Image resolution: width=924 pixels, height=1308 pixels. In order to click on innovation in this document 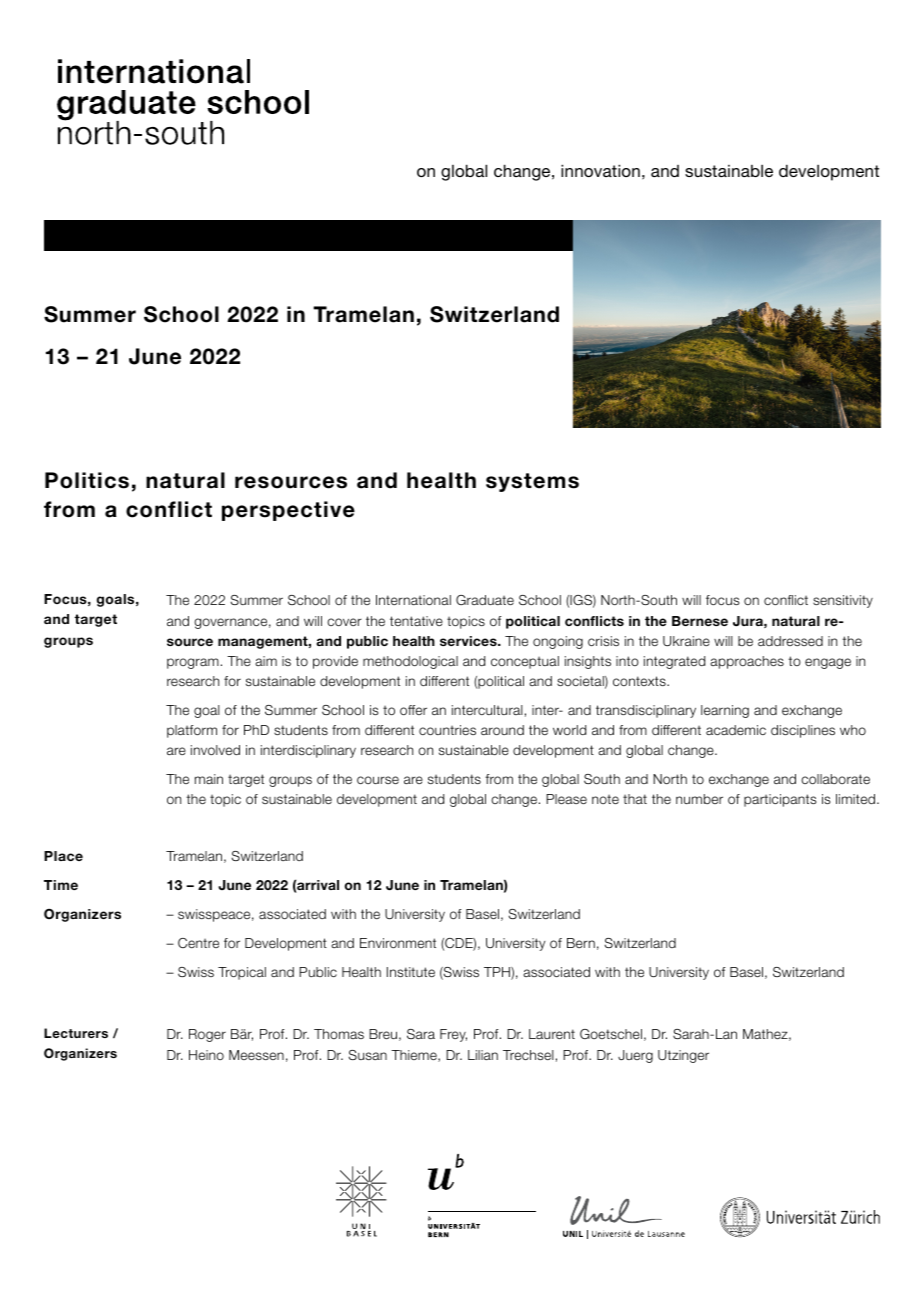, I will do `click(600, 170)`.
